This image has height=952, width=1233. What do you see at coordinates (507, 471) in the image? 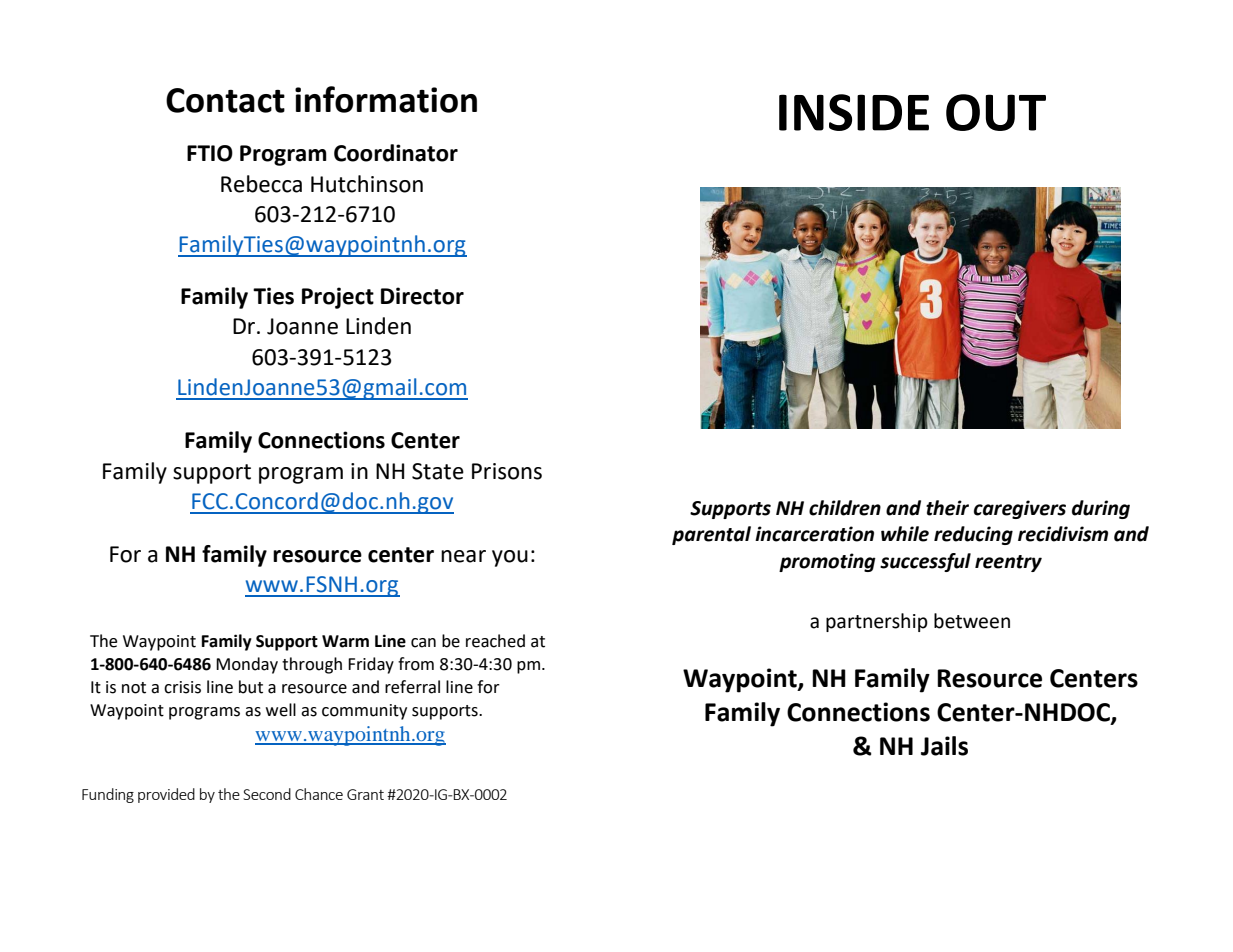
I see `Prisons` at bounding box center [507, 471].
